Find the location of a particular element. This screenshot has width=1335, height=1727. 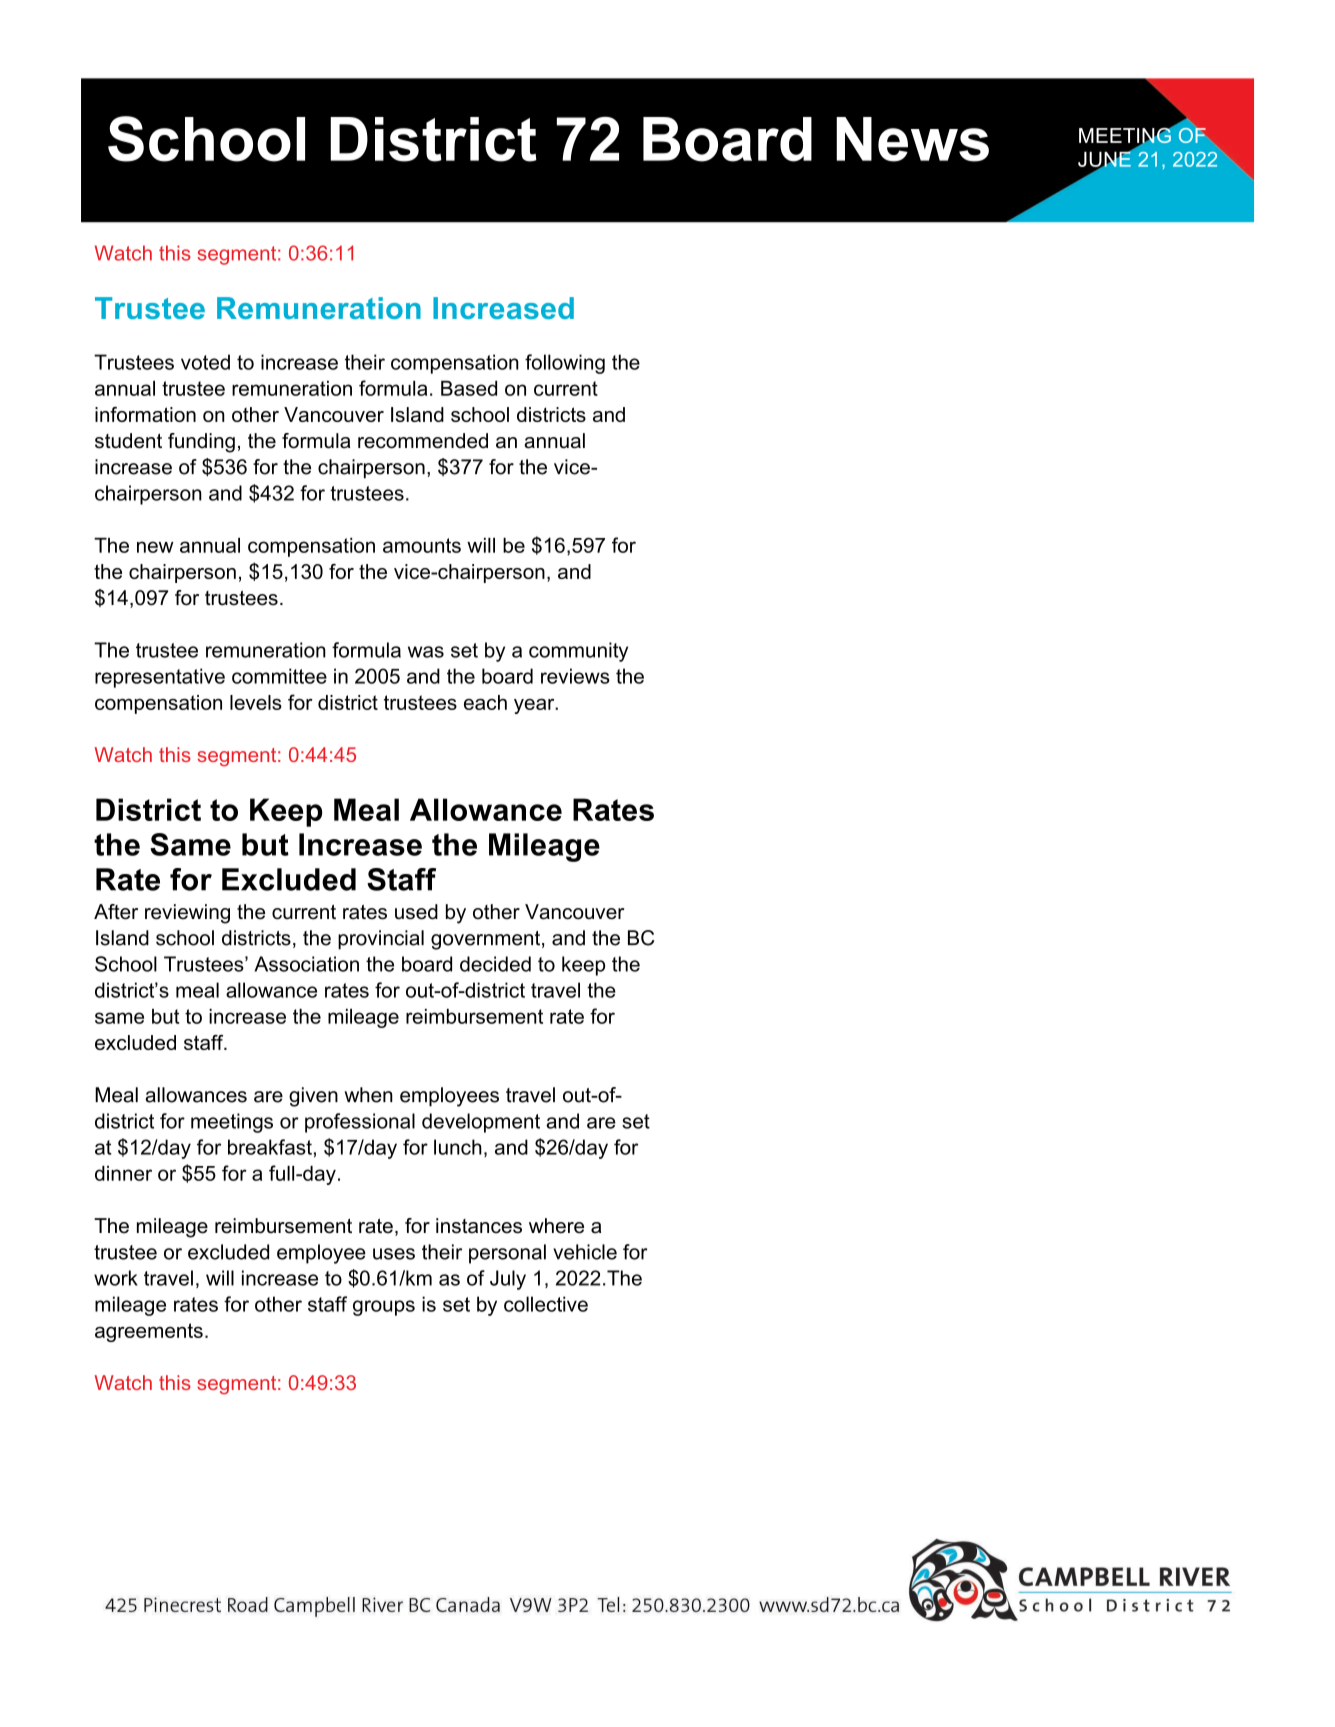

News is located at coordinates (912, 139).
